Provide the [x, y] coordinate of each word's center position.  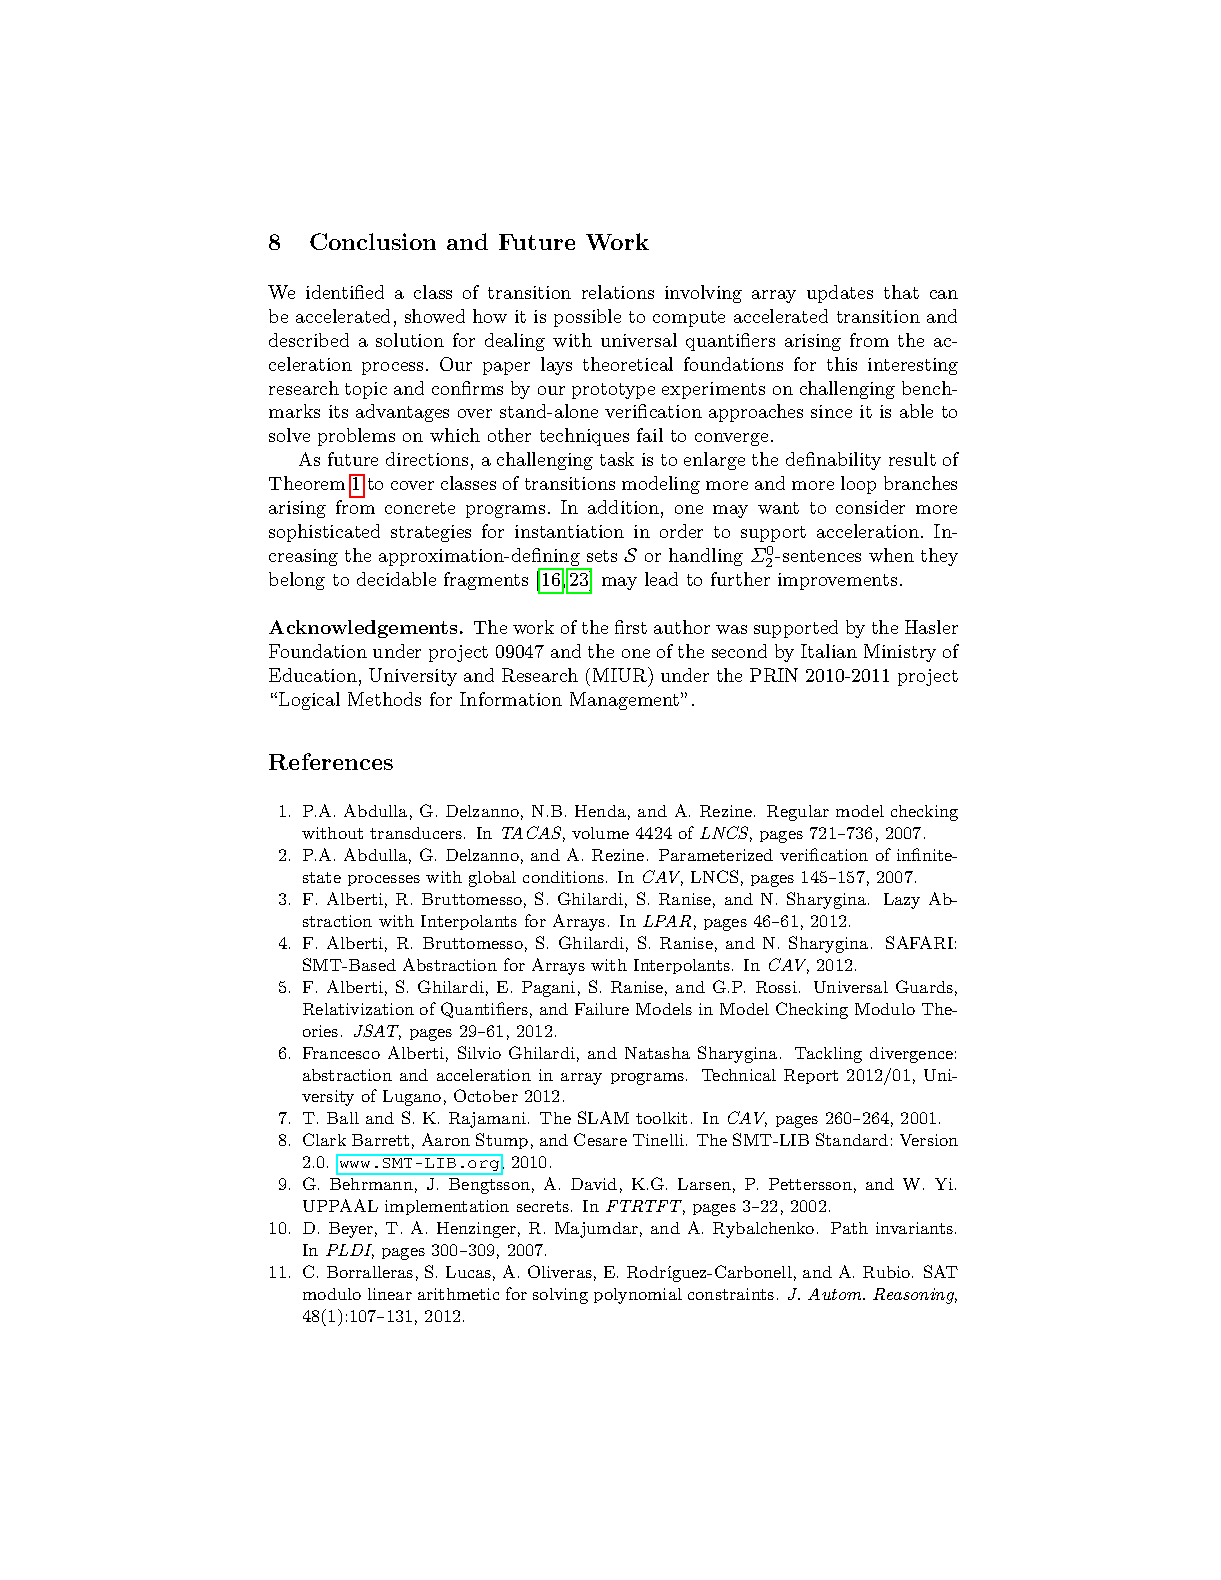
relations [618, 292]
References [331, 761]
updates [840, 294]
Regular [798, 813]
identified [345, 292]
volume [600, 833]
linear [390, 1294]
